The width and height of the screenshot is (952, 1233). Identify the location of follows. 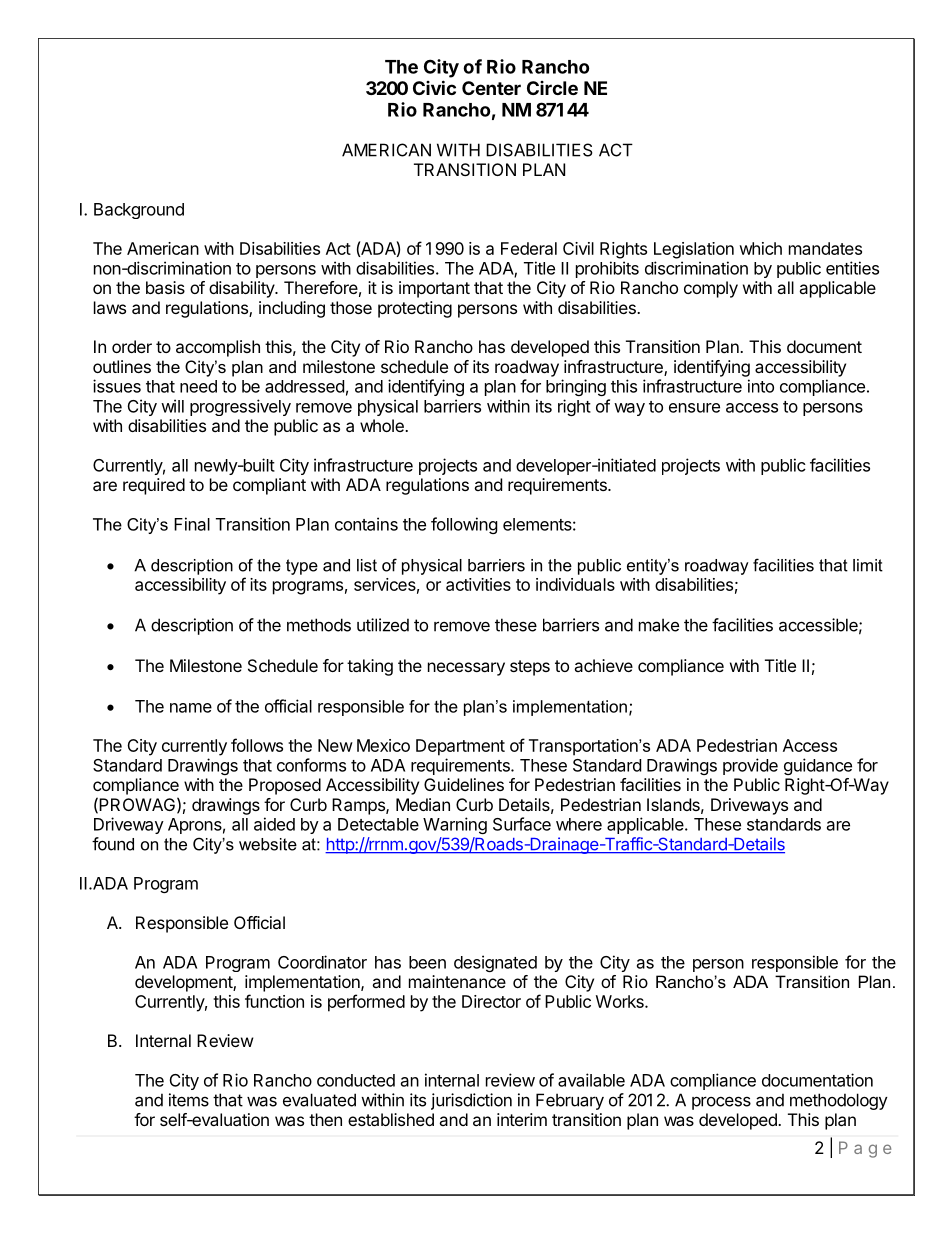
(257, 745).
